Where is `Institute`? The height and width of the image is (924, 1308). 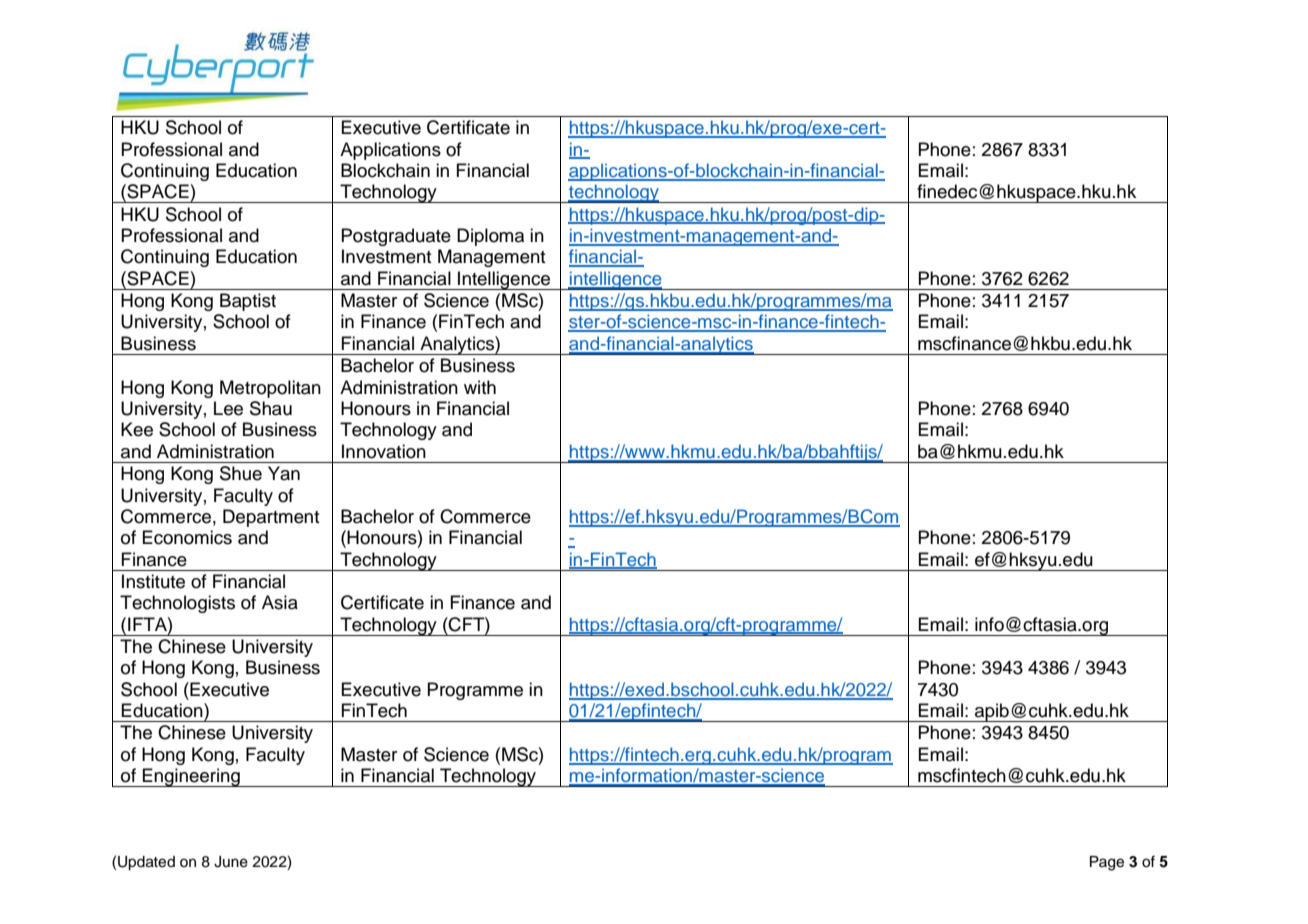 Institute is located at coordinates (153, 581).
